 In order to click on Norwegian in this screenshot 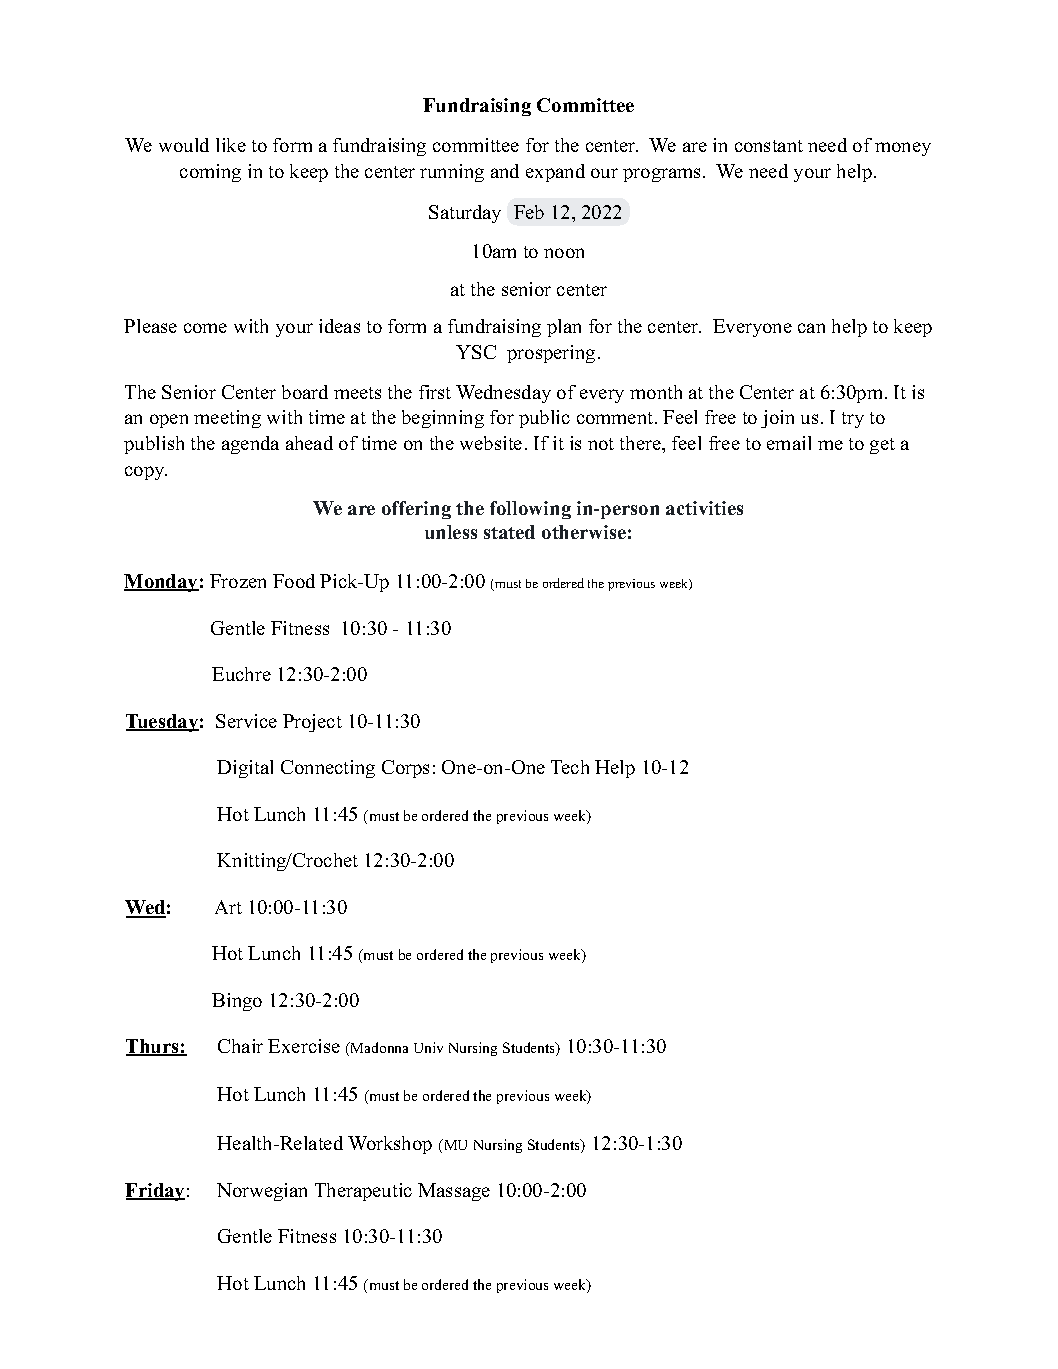, I will do `click(262, 1192)`.
